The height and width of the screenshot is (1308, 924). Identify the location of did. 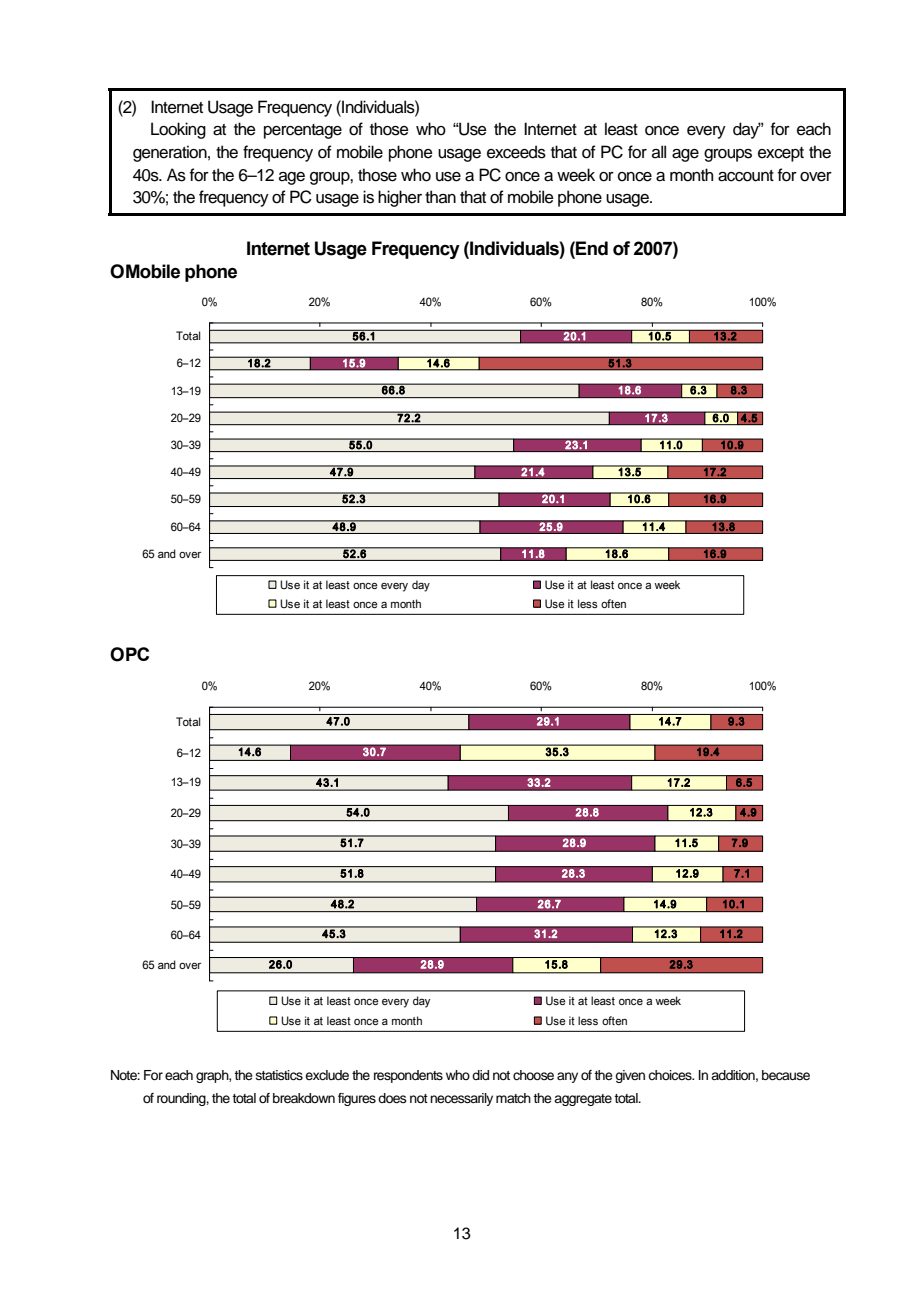
(480, 1075).
